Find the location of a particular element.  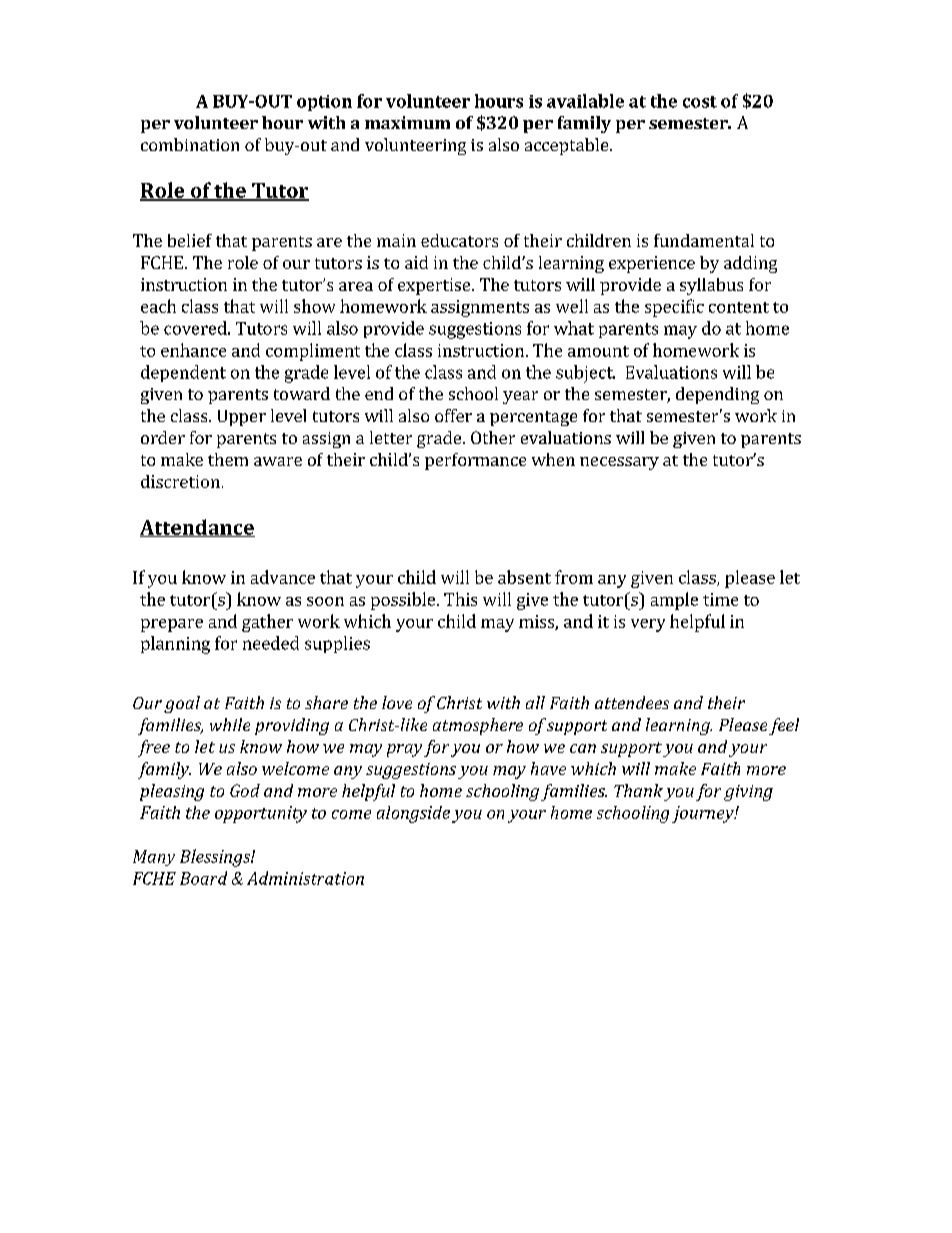

cost is located at coordinates (700, 102).
